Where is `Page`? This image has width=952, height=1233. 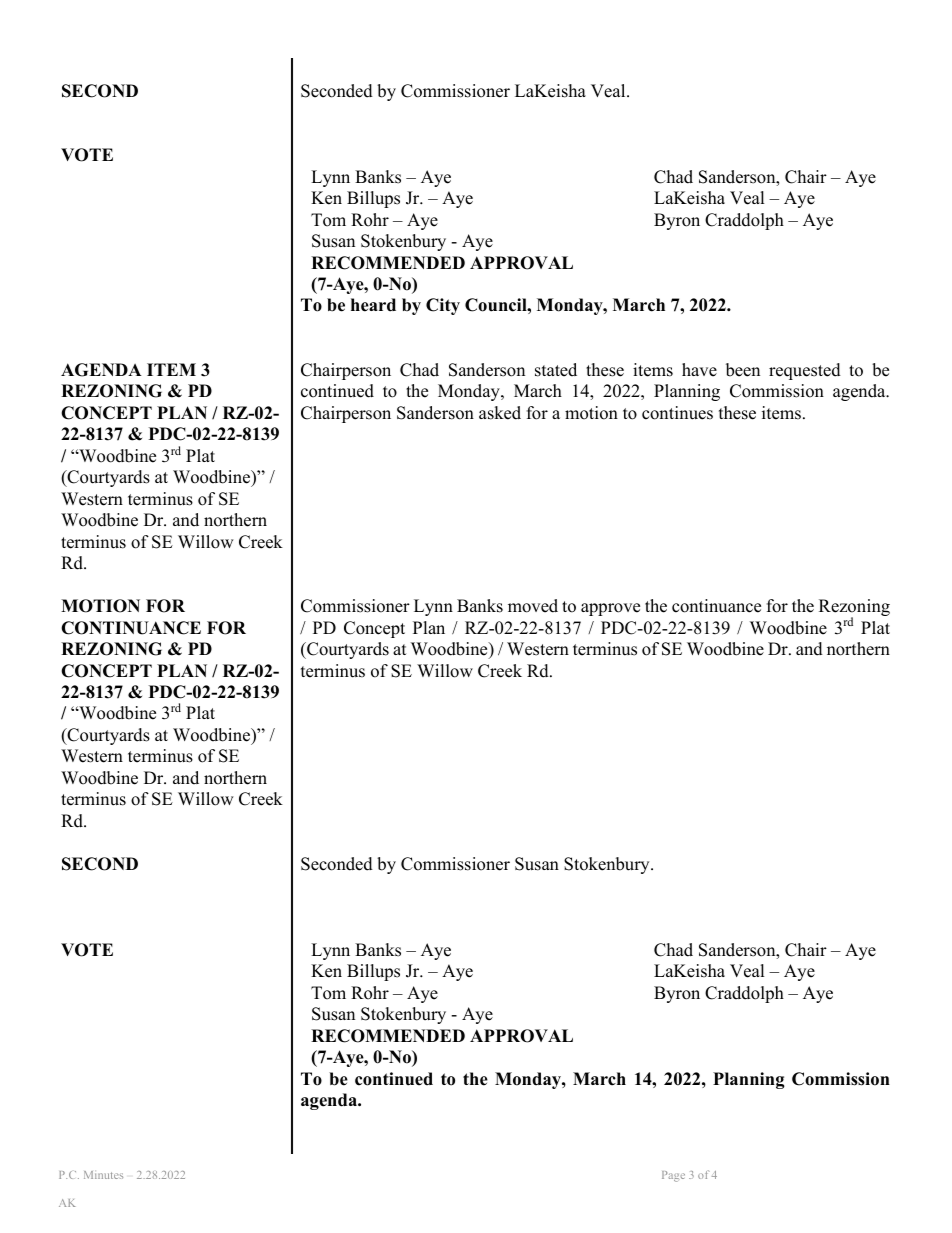 Page is located at coordinates (673, 1176).
